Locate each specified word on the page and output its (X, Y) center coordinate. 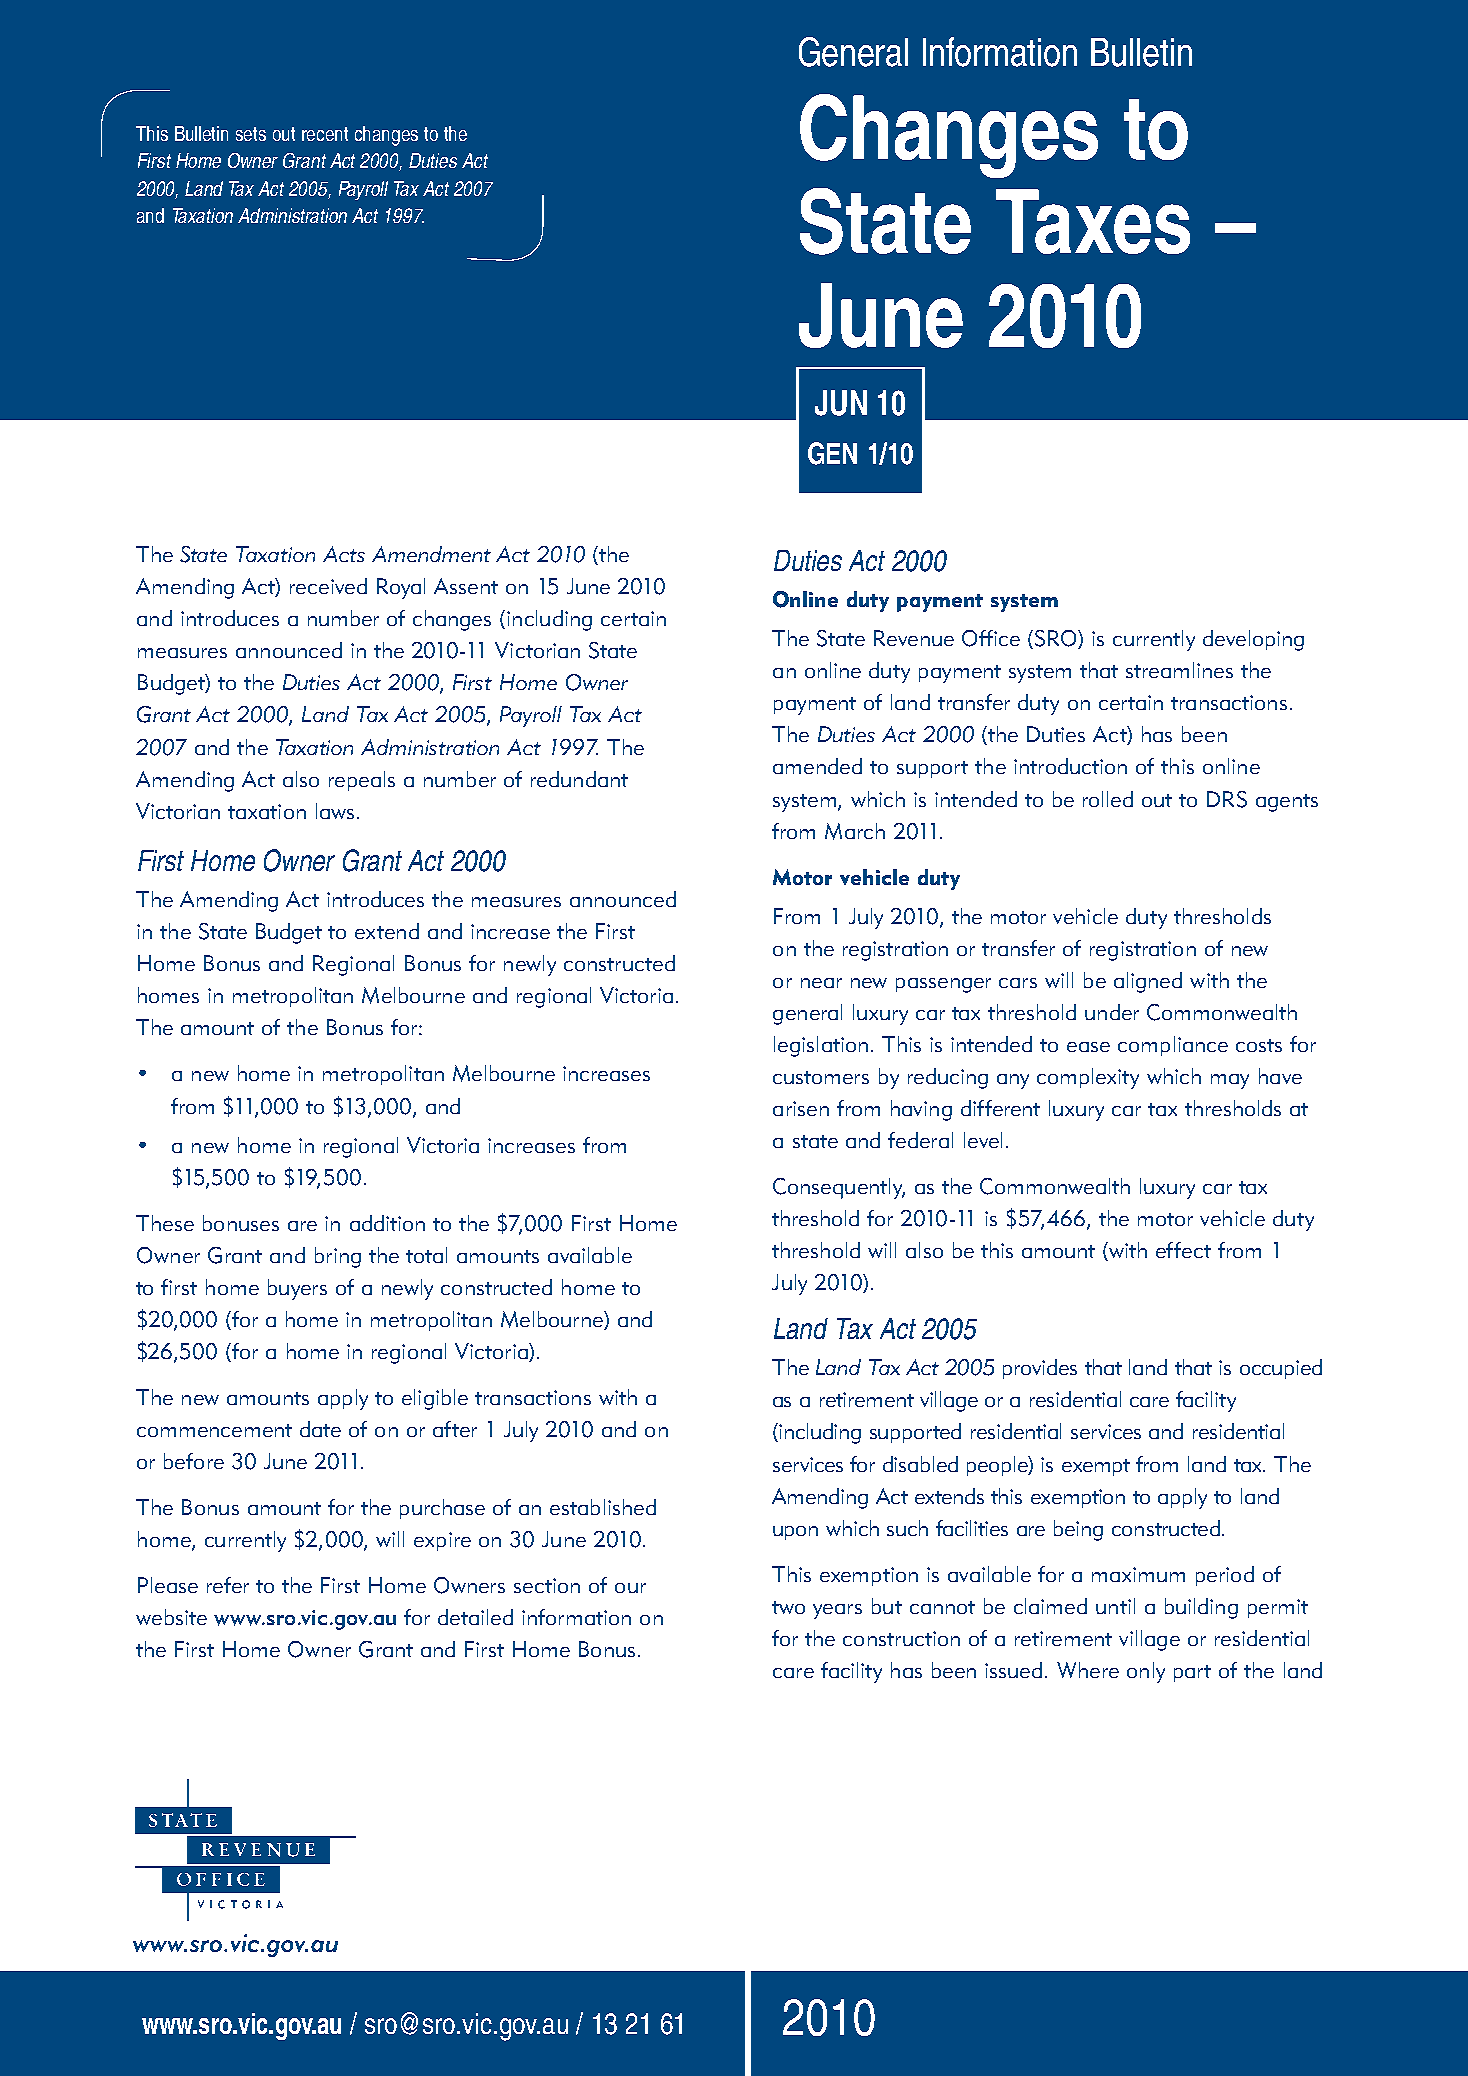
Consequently (839, 1188)
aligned (1148, 982)
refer (228, 1585)
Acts (344, 554)
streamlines (1179, 670)
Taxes (1093, 221)
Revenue (914, 638)
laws (335, 811)
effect (1183, 1250)
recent (325, 134)
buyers (297, 1289)
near (821, 983)
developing (1253, 640)
